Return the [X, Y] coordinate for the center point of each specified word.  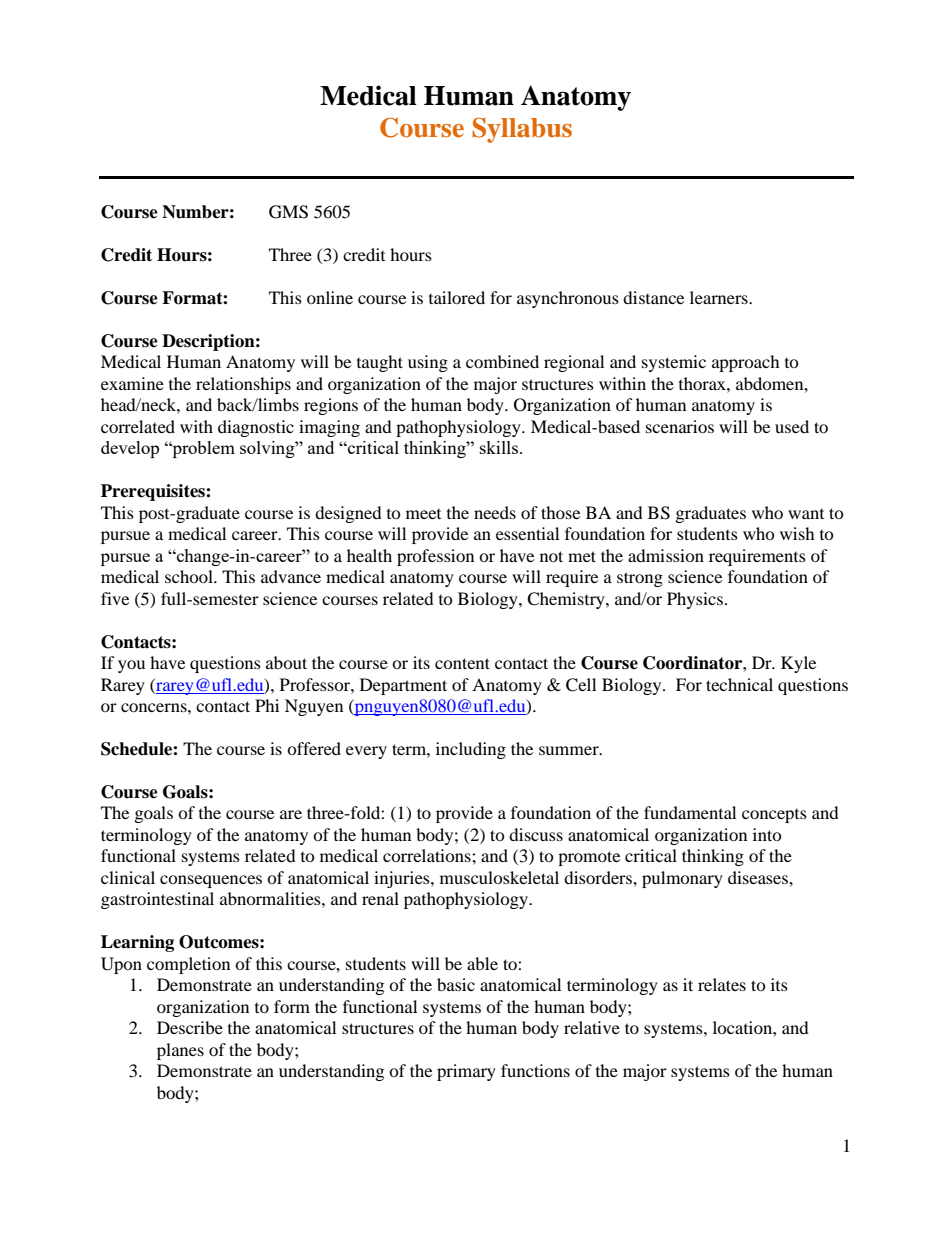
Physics [695, 600]
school [190, 576]
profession [435, 557]
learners [720, 297]
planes [180, 1051]
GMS [288, 212]
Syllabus [522, 130]
